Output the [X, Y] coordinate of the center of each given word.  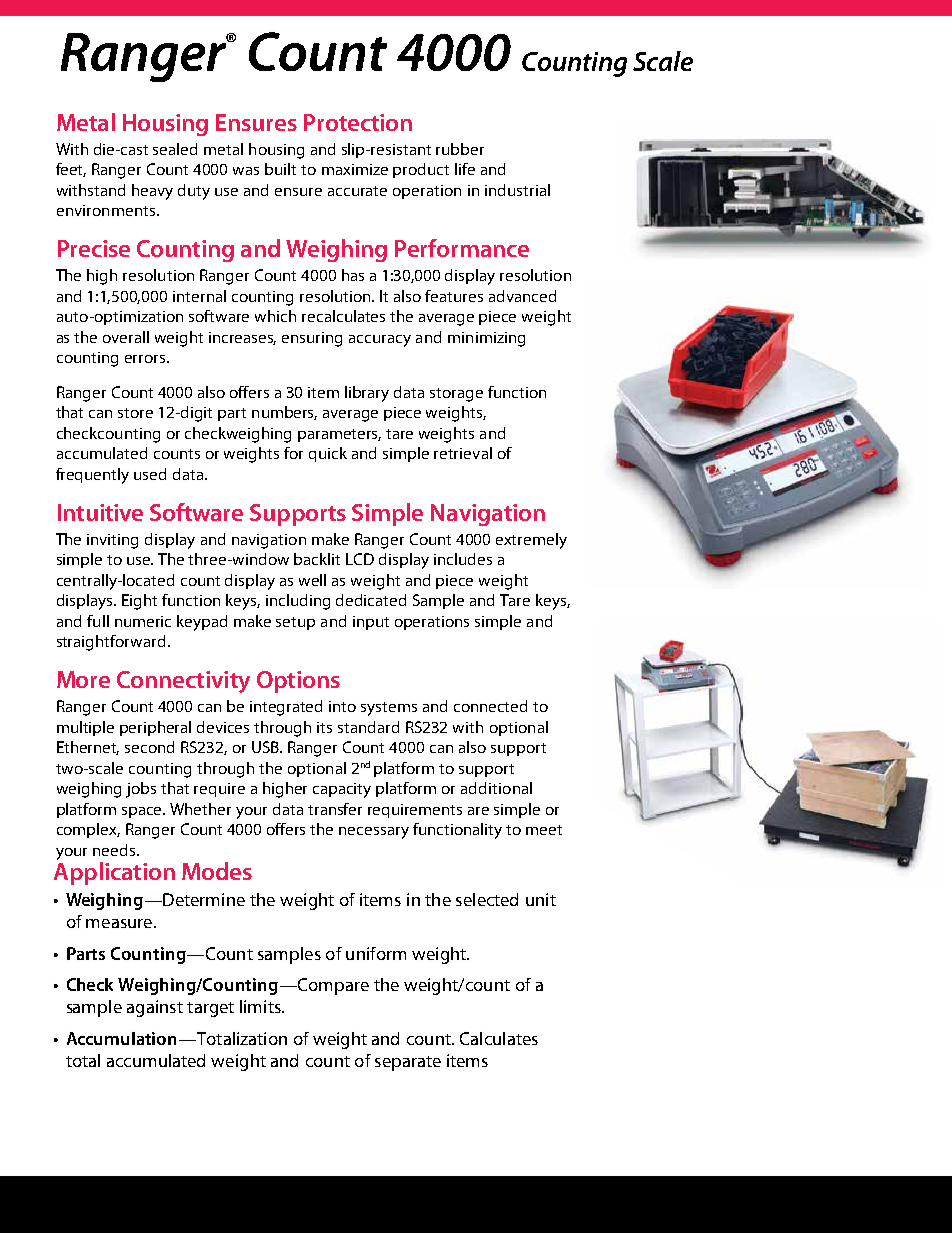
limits [261, 1006]
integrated [286, 708]
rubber [460, 149]
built [280, 169]
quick [328, 454]
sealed [175, 149]
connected [490, 706]
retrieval [463, 453]
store [135, 413]
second [149, 747]
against [155, 1008]
